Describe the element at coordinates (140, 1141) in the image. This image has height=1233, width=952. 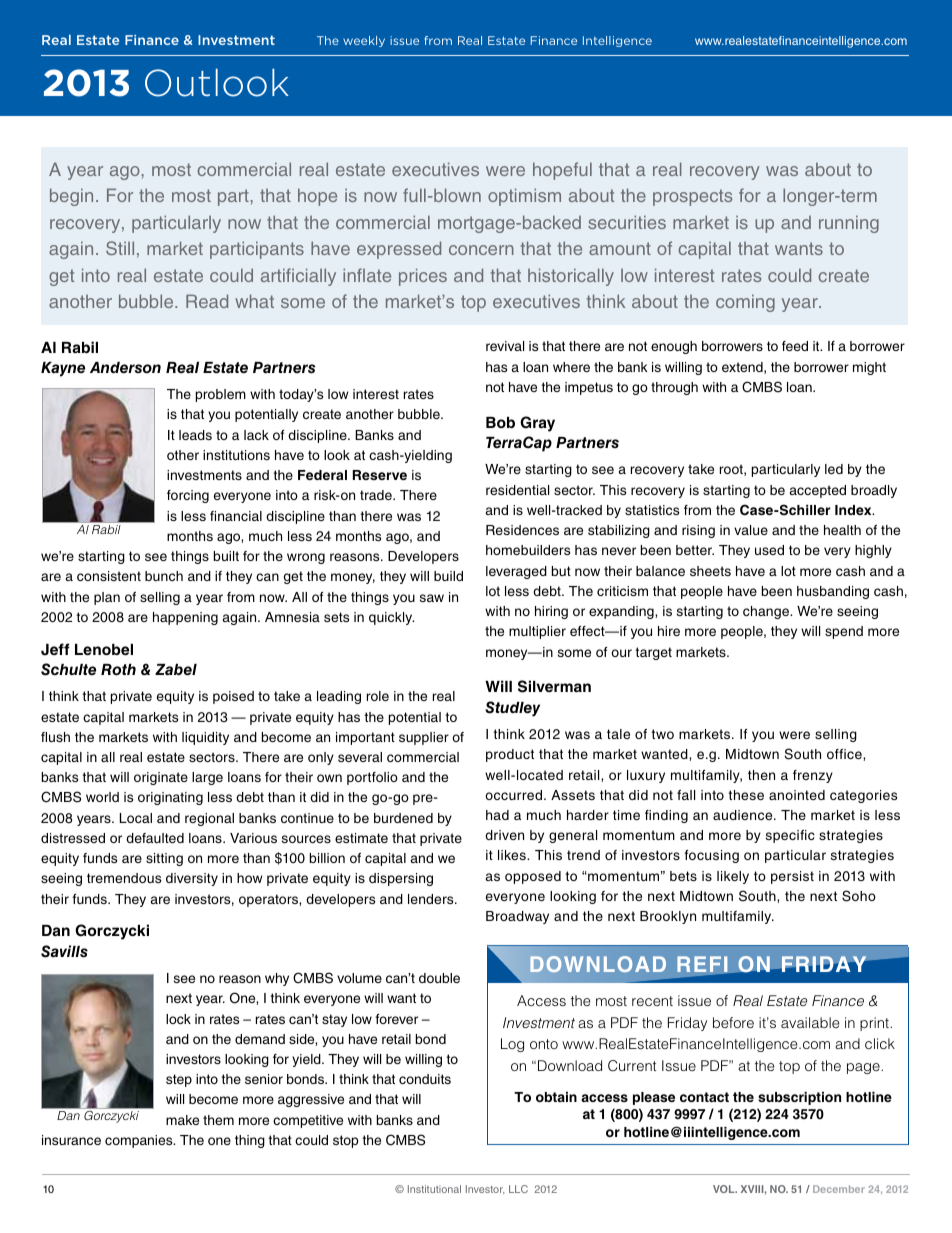
I see `companies` at that location.
